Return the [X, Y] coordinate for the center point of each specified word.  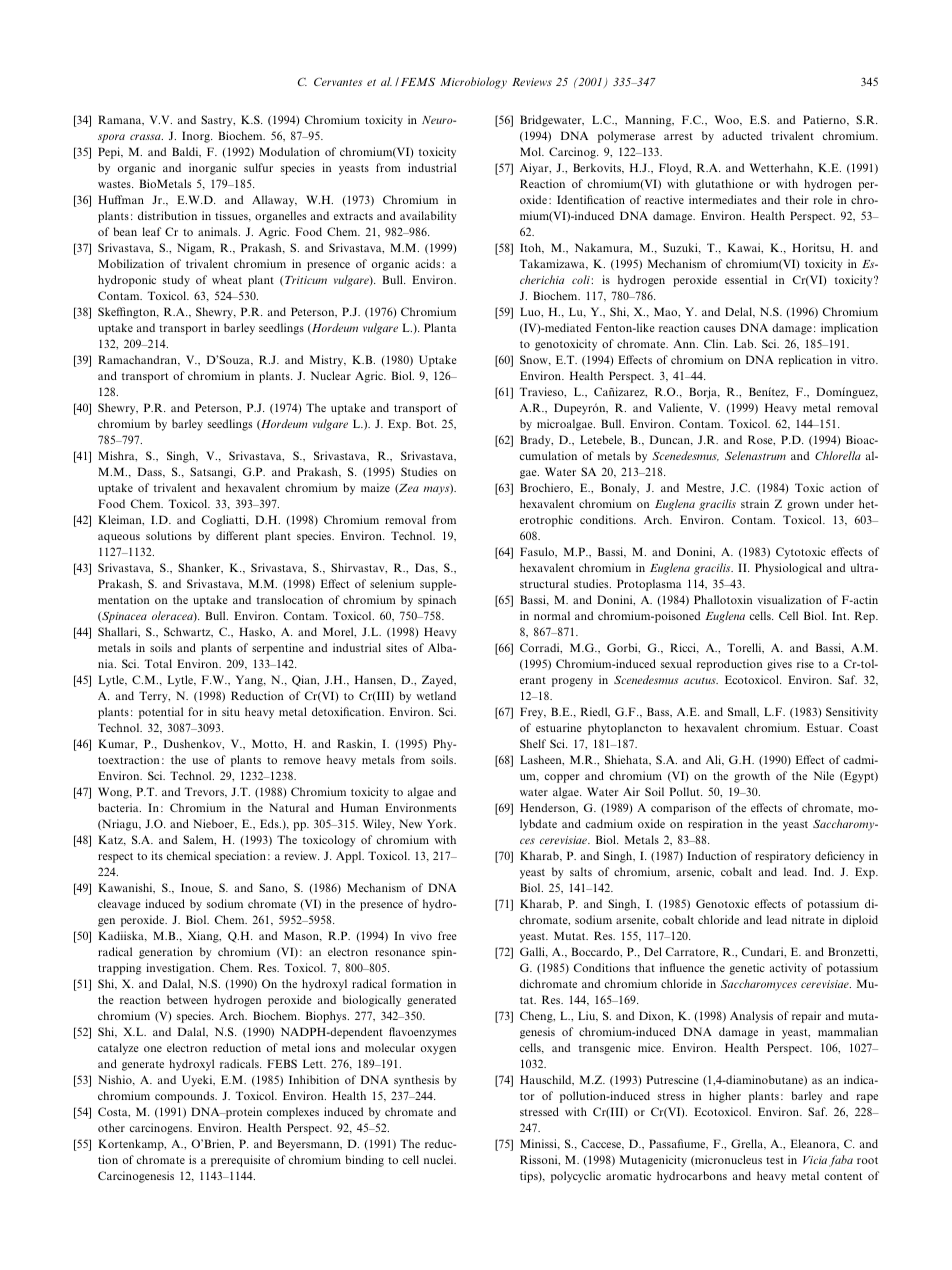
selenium [392, 583]
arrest [678, 136]
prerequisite [240, 1161]
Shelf [533, 743]
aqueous [119, 538]
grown [803, 506]
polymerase [626, 137]
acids [427, 263]
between [187, 999]
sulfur [258, 167]
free [447, 935]
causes [720, 329]
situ [231, 711]
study [176, 281]
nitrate [808, 919]
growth [752, 777]
